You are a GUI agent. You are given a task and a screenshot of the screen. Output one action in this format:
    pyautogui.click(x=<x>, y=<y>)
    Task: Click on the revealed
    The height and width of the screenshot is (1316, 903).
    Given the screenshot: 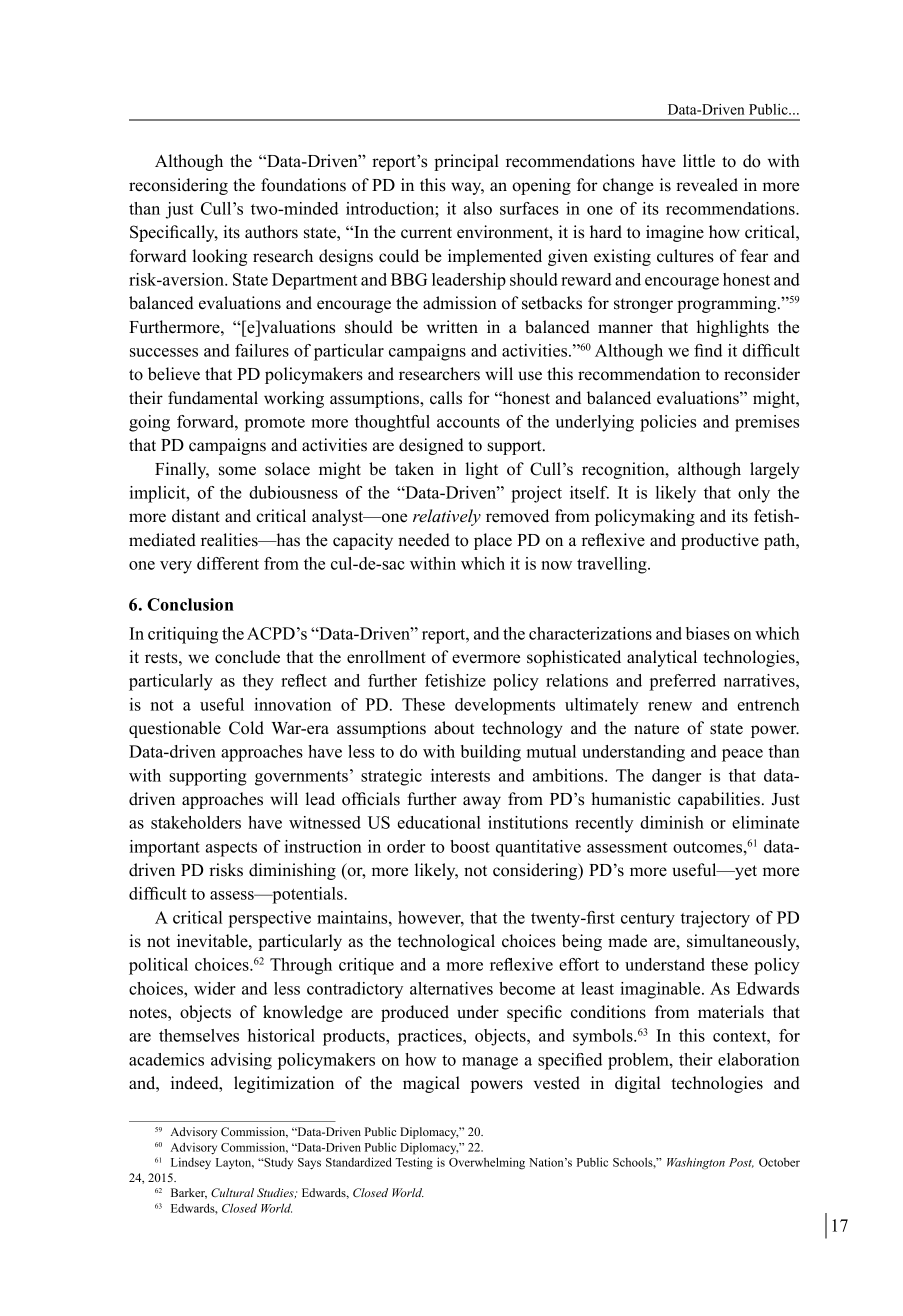 What is the action you would take?
    pyautogui.click(x=707, y=185)
